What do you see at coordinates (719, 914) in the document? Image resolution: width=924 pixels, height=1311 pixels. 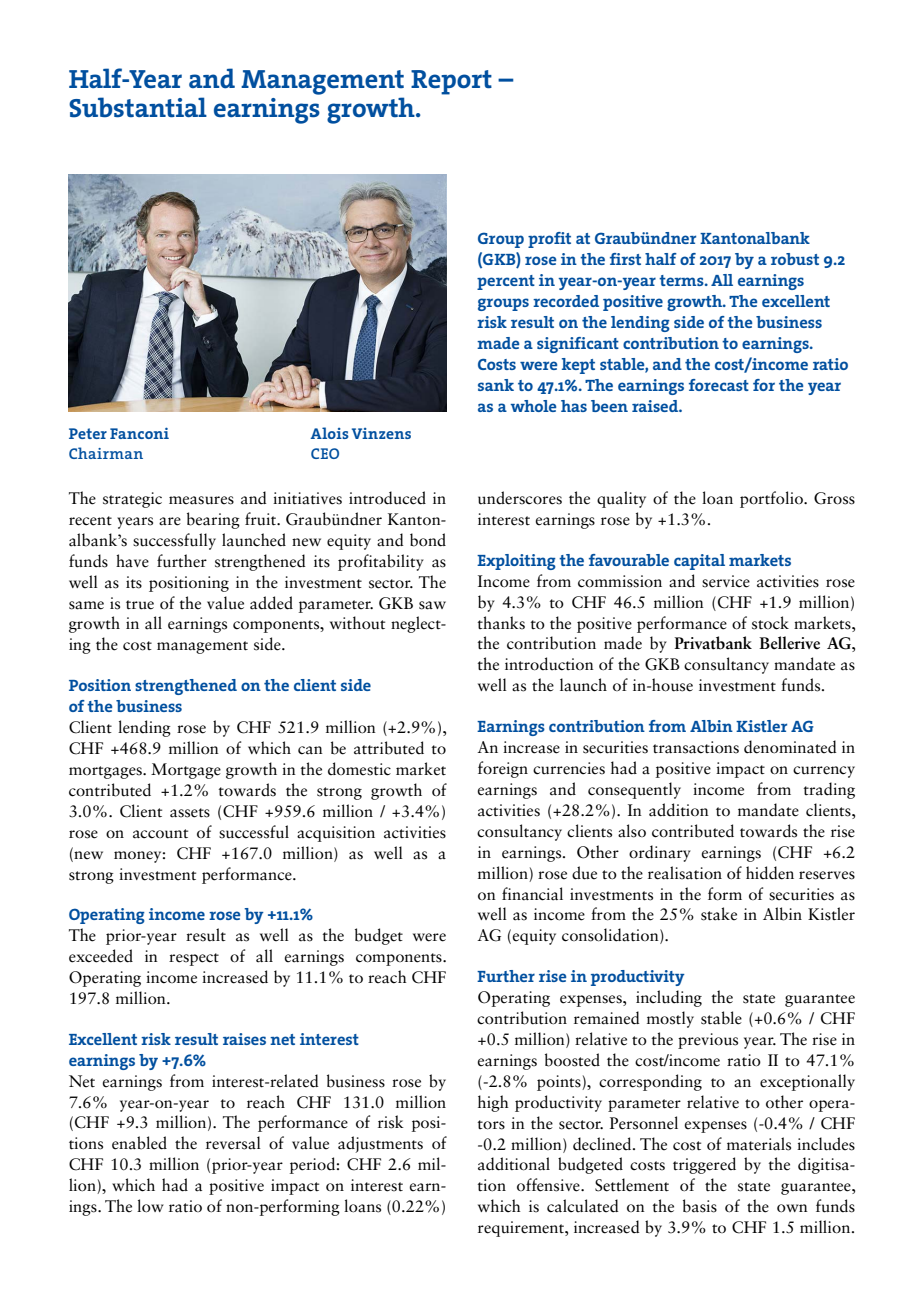 I see `stake` at bounding box center [719, 914].
